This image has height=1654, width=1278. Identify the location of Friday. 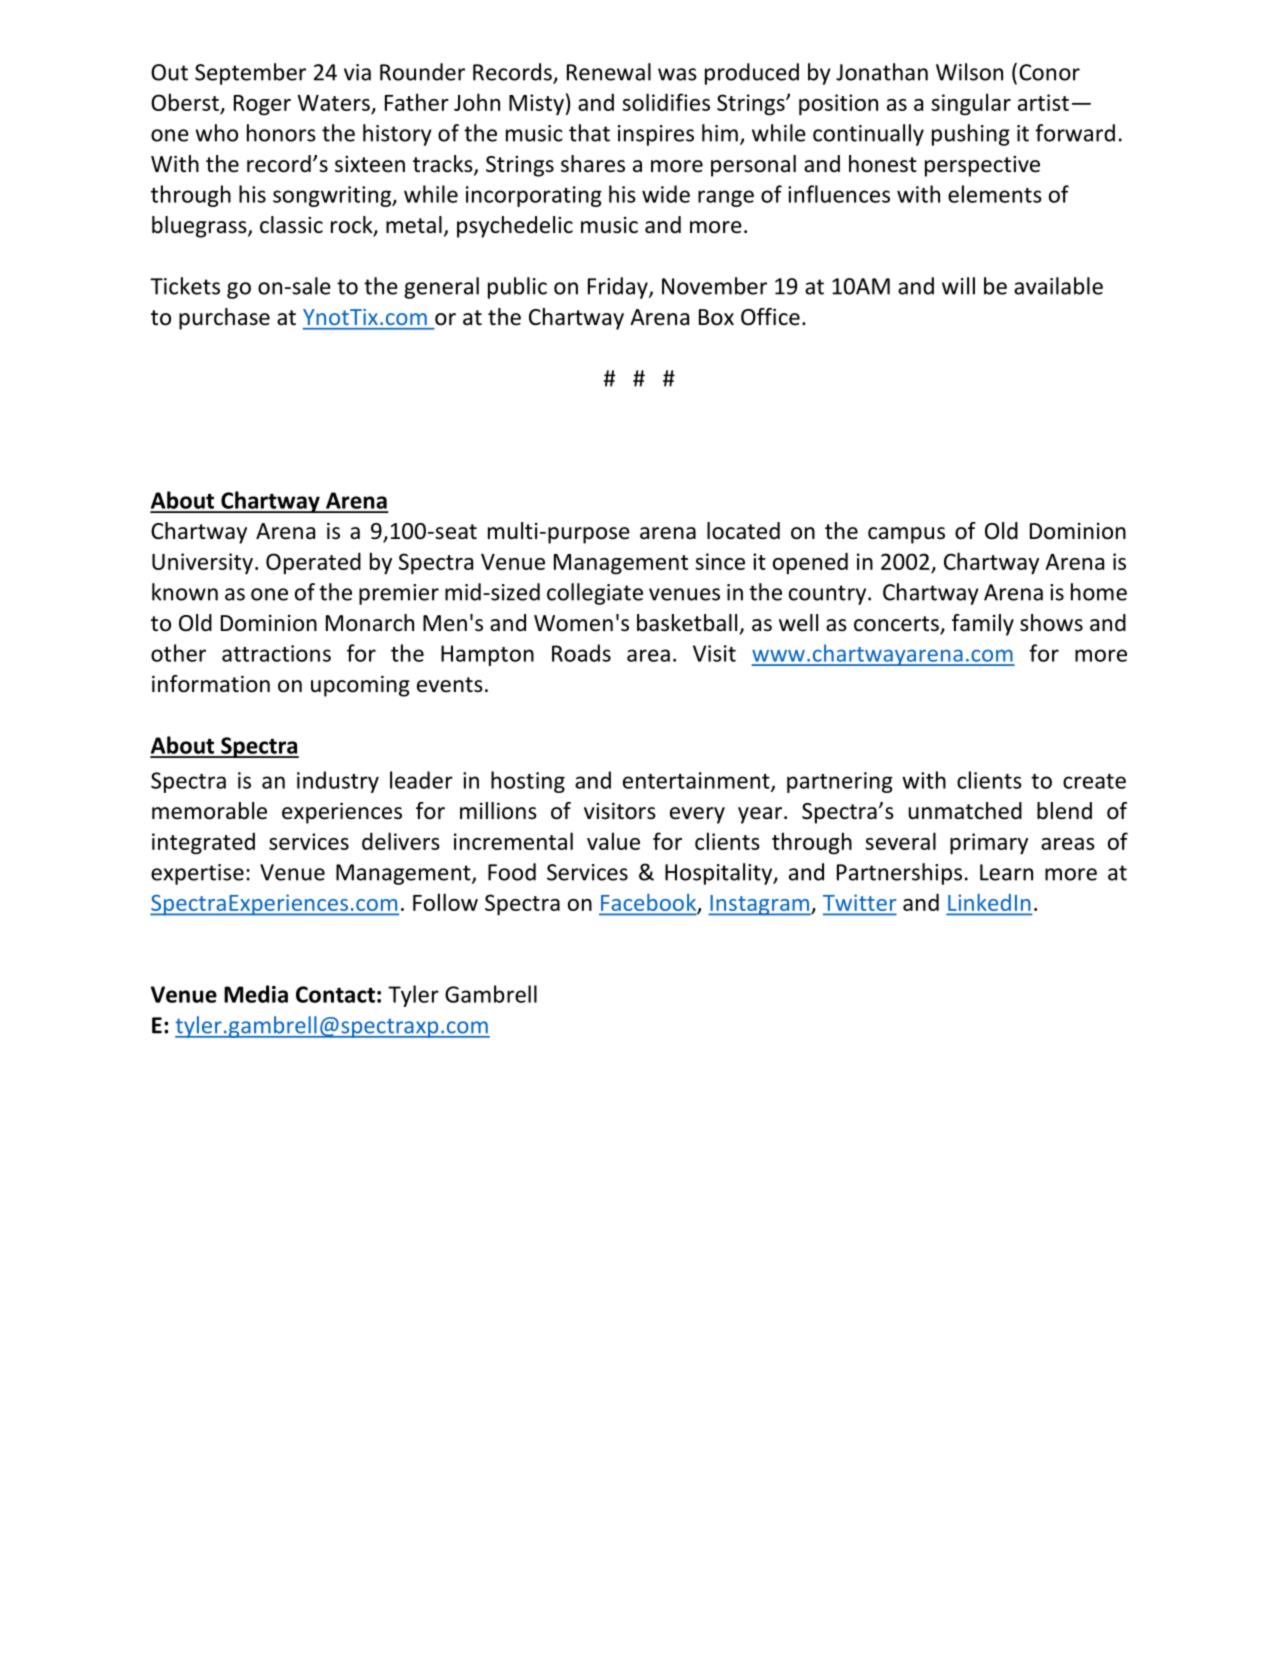
(619, 288).
